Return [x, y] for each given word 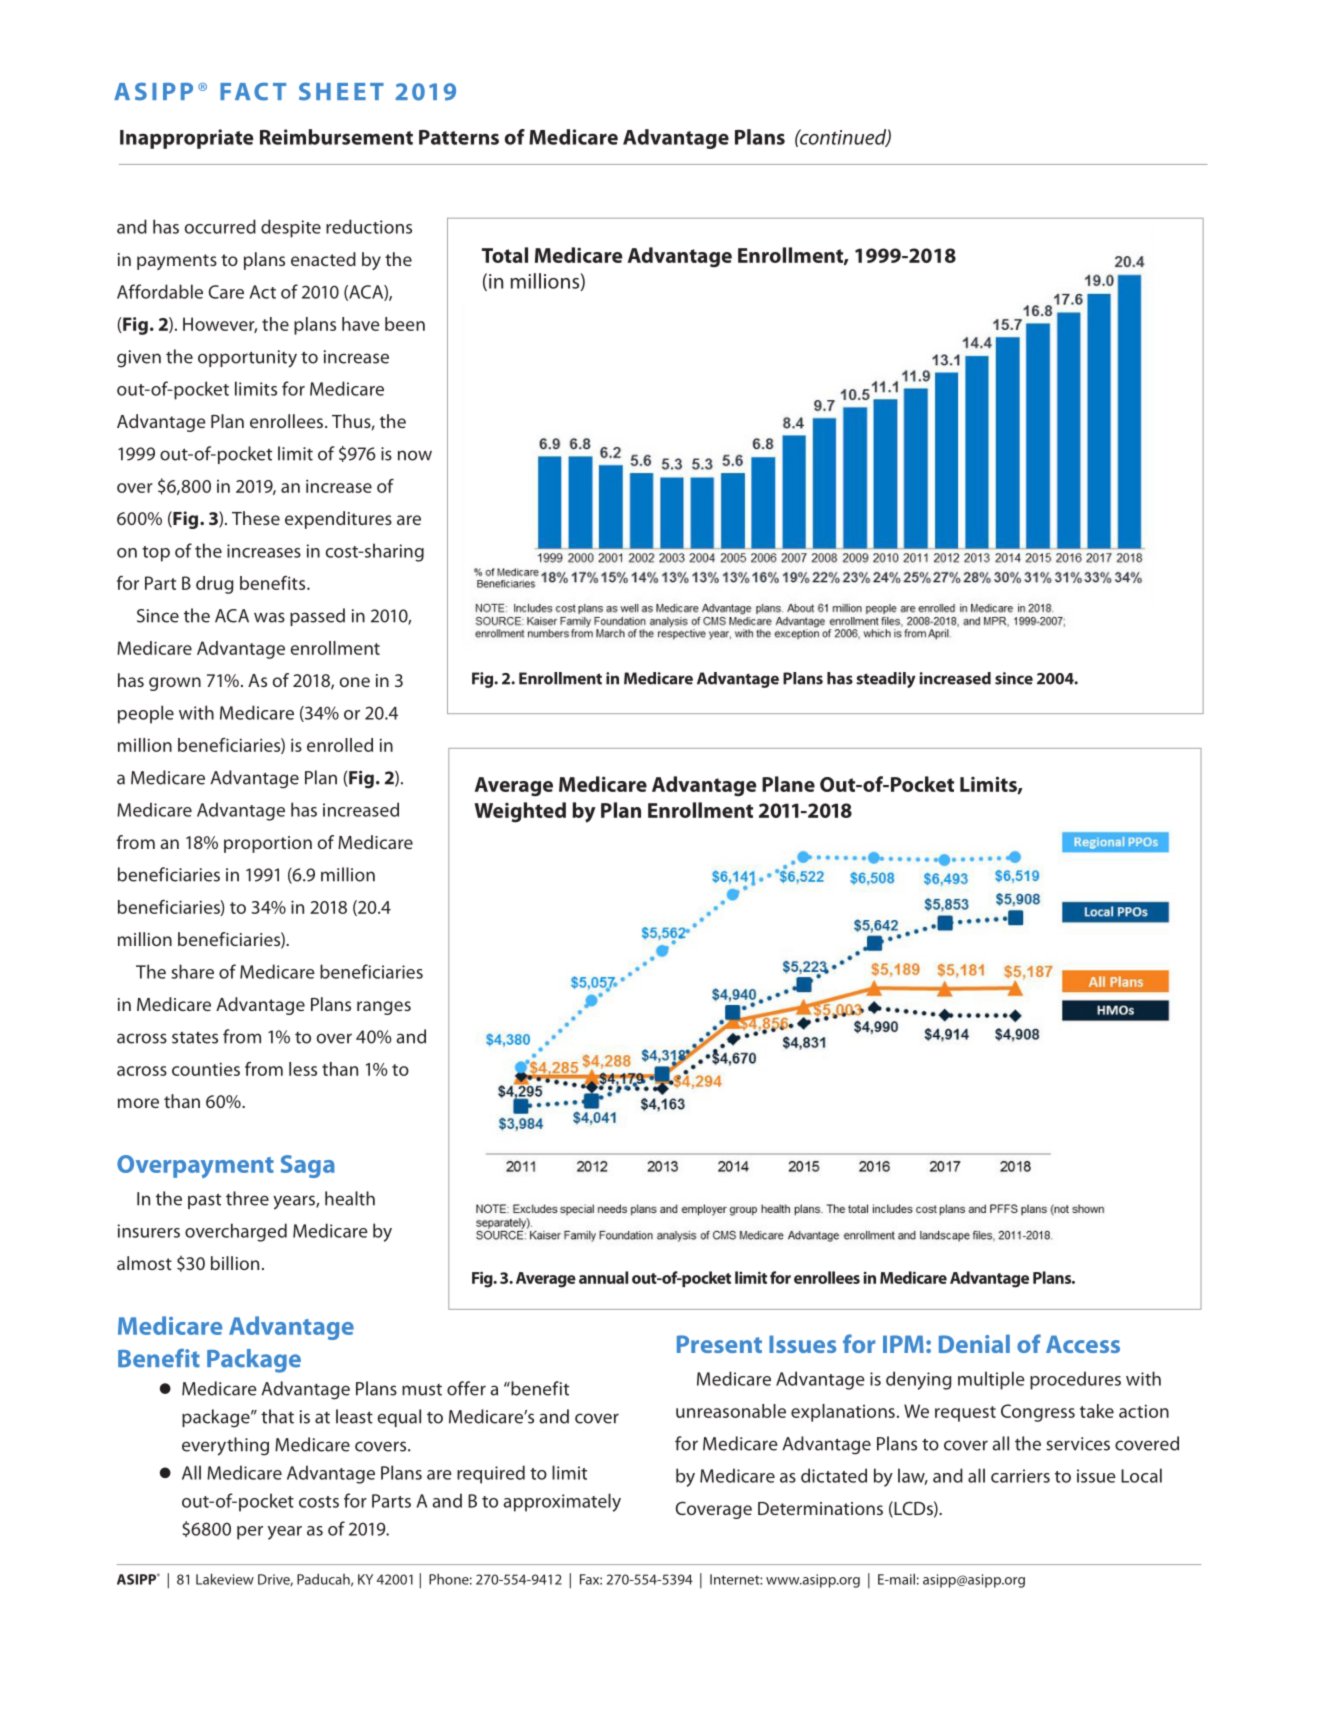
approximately [562, 1502]
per [250, 1533]
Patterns [459, 137]
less [303, 1069]
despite [291, 228]
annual [603, 1277]
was [269, 617]
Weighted [520, 812]
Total [505, 255]
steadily [886, 680]
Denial [974, 1344]
